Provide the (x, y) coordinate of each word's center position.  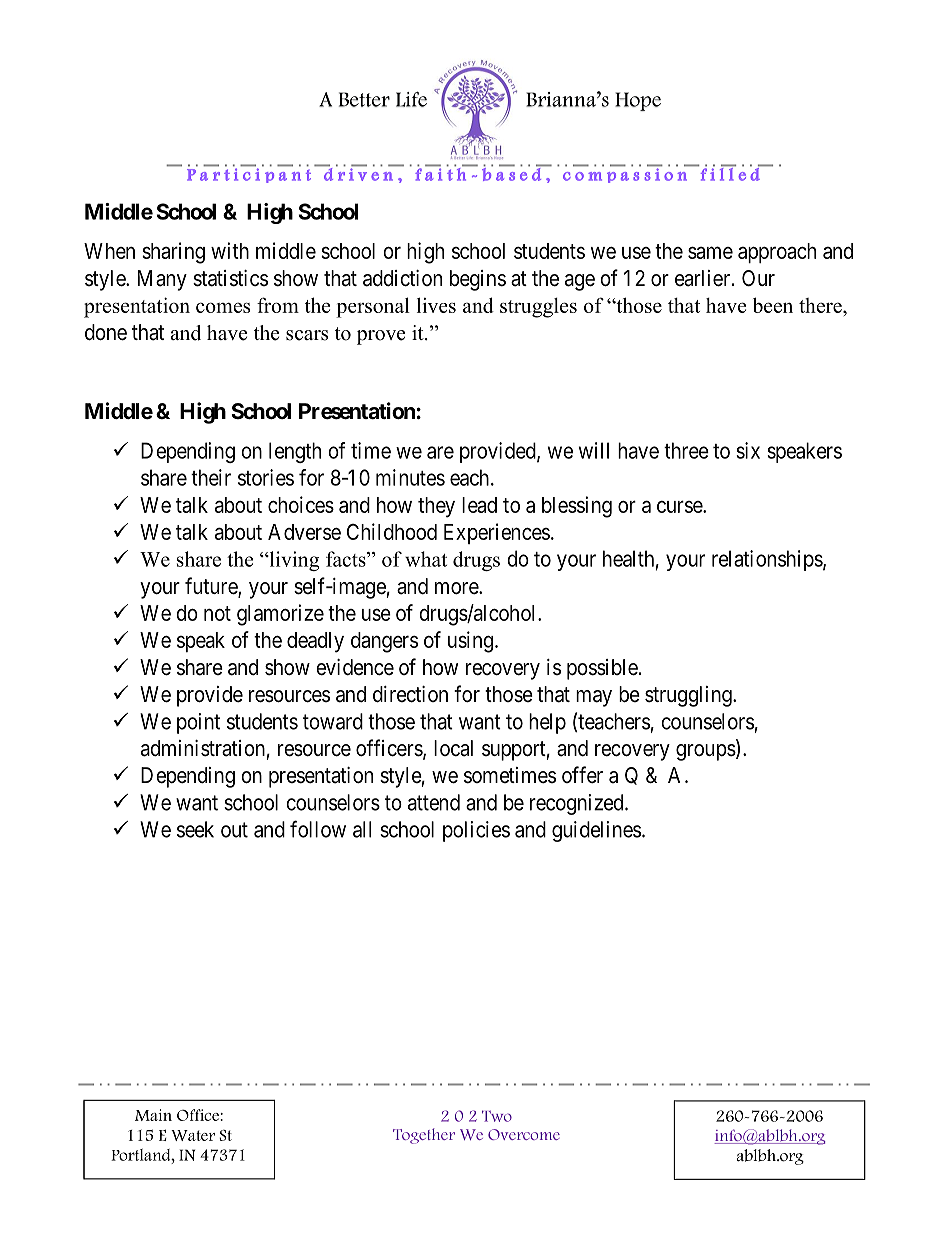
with (230, 250)
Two (497, 1116)
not (217, 613)
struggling (689, 696)
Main (153, 1115)
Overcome (524, 1134)
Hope (638, 101)
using (472, 642)
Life (411, 99)
